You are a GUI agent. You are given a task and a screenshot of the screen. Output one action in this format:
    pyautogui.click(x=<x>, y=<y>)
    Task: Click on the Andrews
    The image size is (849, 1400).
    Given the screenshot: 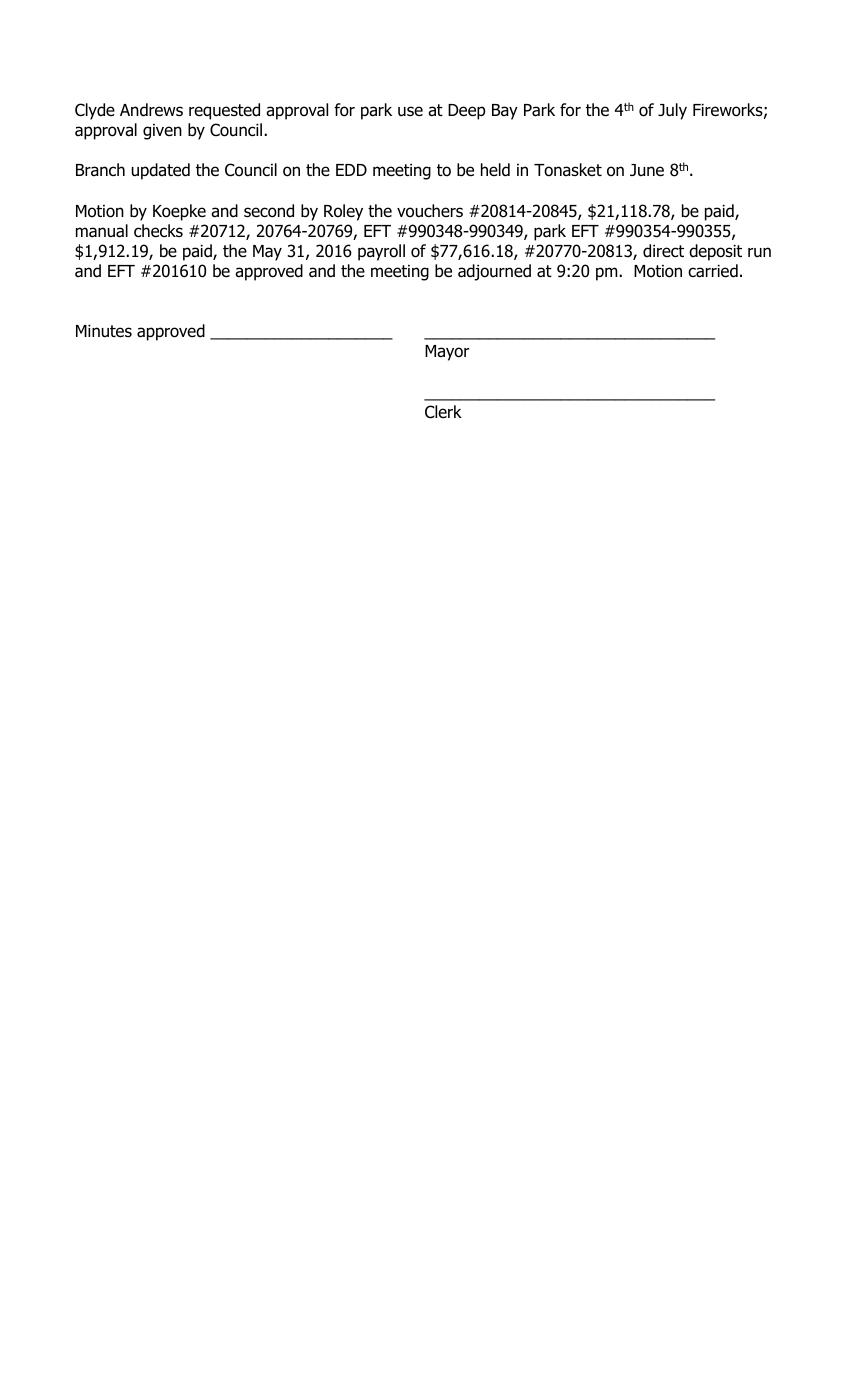 What is the action you would take?
    pyautogui.click(x=151, y=110)
